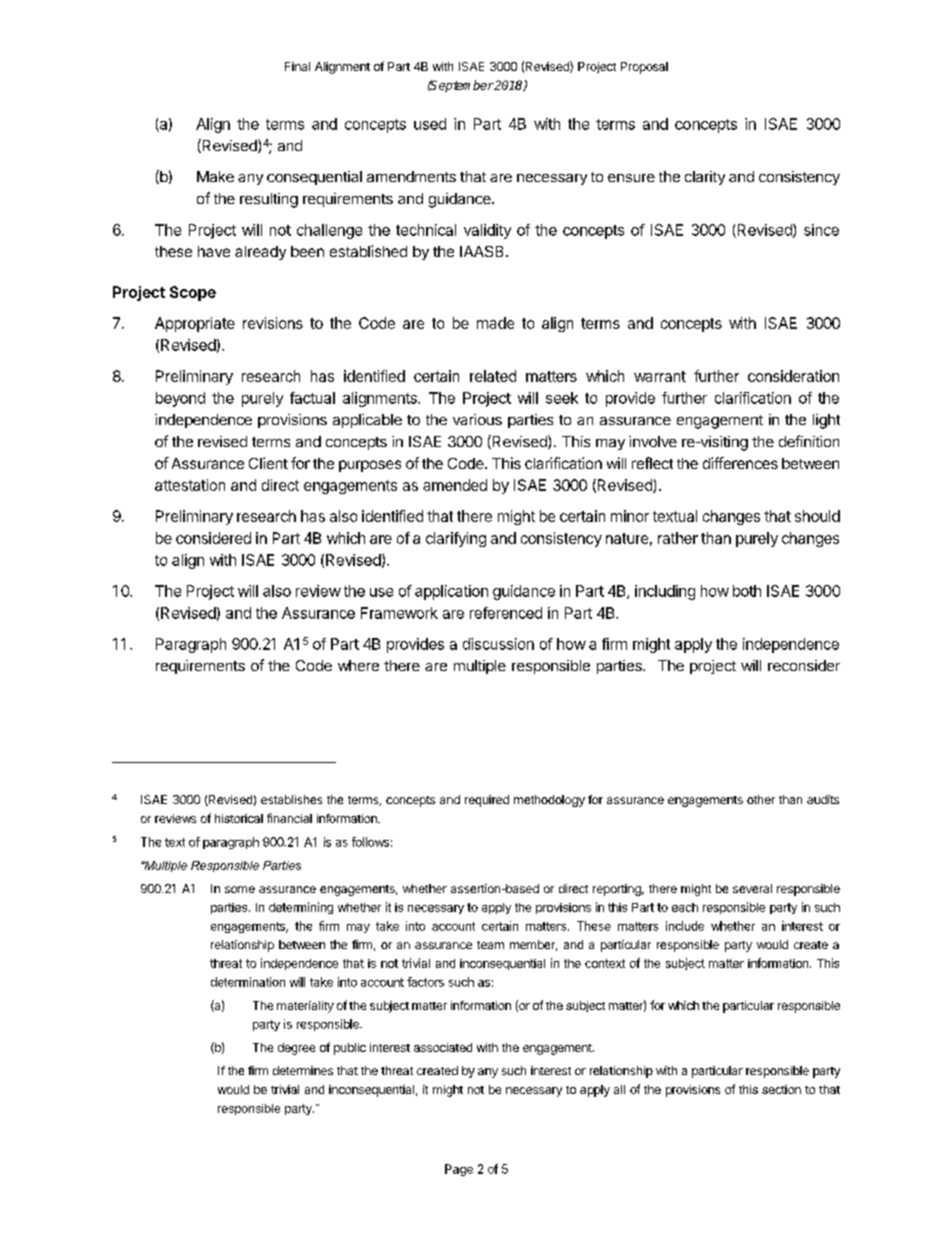 The height and width of the screenshot is (1233, 952). I want to click on Page, so click(459, 1170).
